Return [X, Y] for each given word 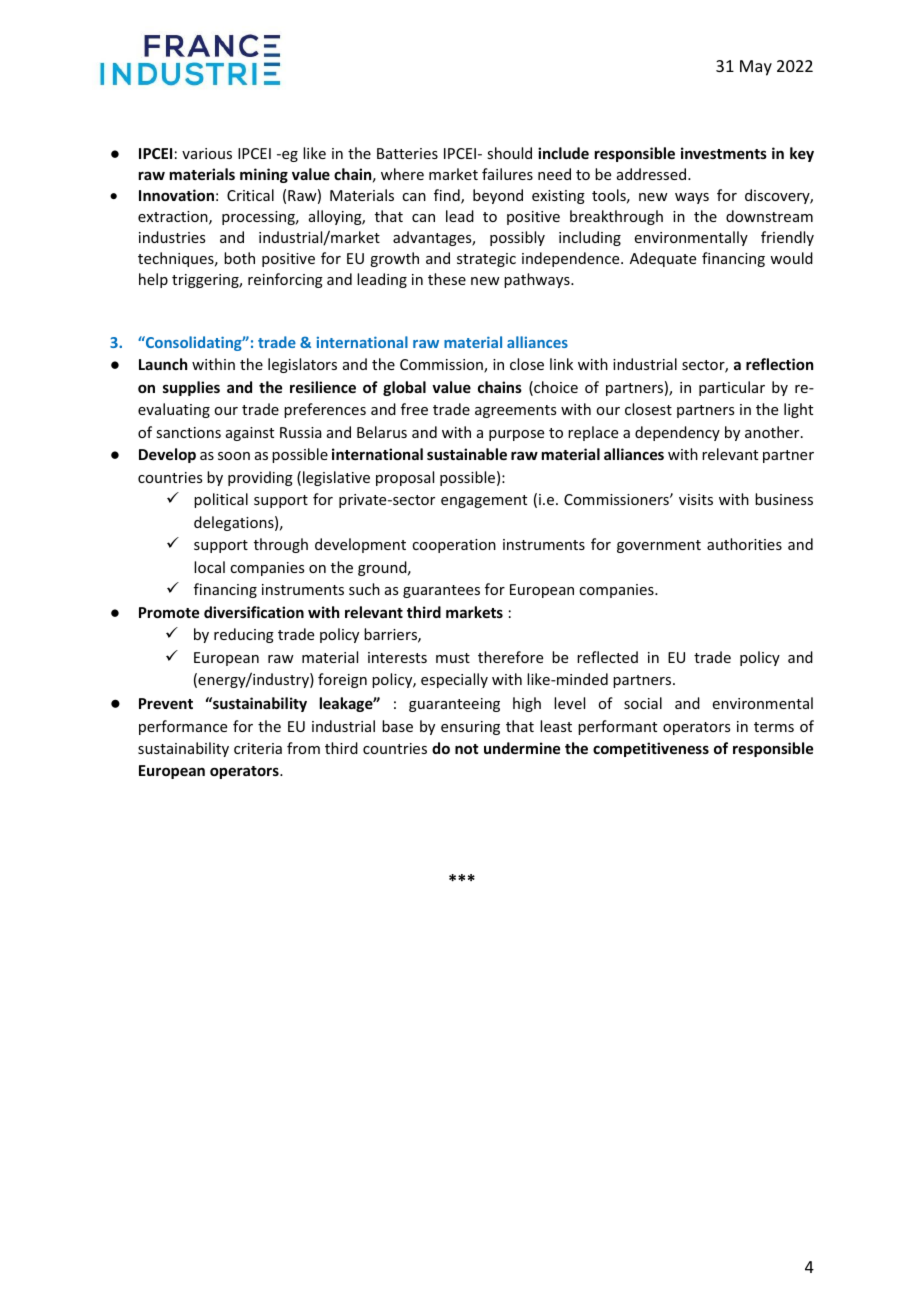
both [239, 258]
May [756, 68]
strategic [486, 260]
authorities [744, 544]
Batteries [407, 153]
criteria [258, 748]
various [207, 153]
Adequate [663, 259]
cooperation [454, 546]
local [209, 567]
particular [732, 388]
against [250, 434]
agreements [515, 411]
